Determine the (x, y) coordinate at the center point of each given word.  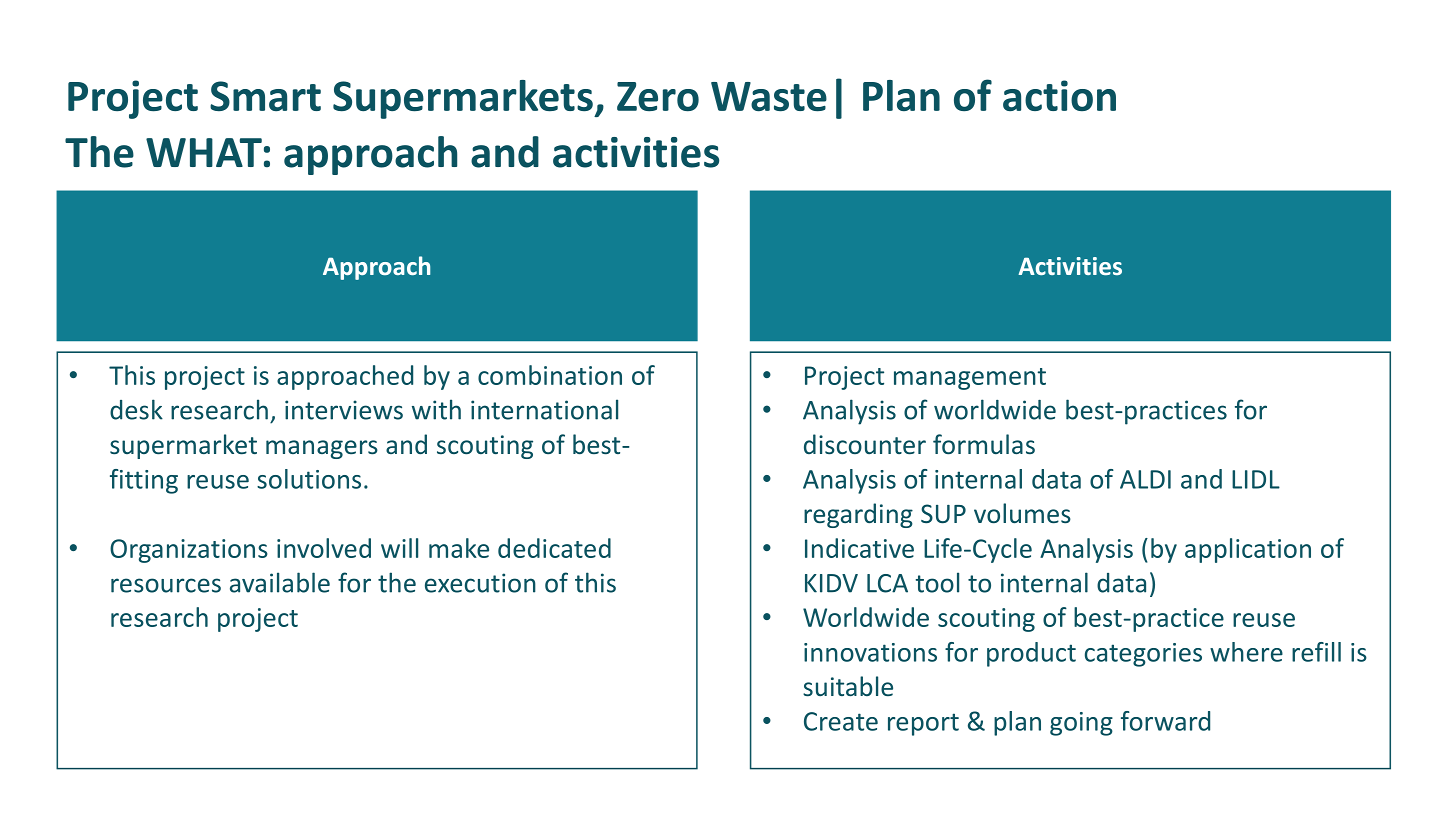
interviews (344, 410)
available (280, 582)
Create (841, 721)
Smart (265, 96)
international (544, 409)
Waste (769, 96)
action (1059, 95)
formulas (984, 444)
